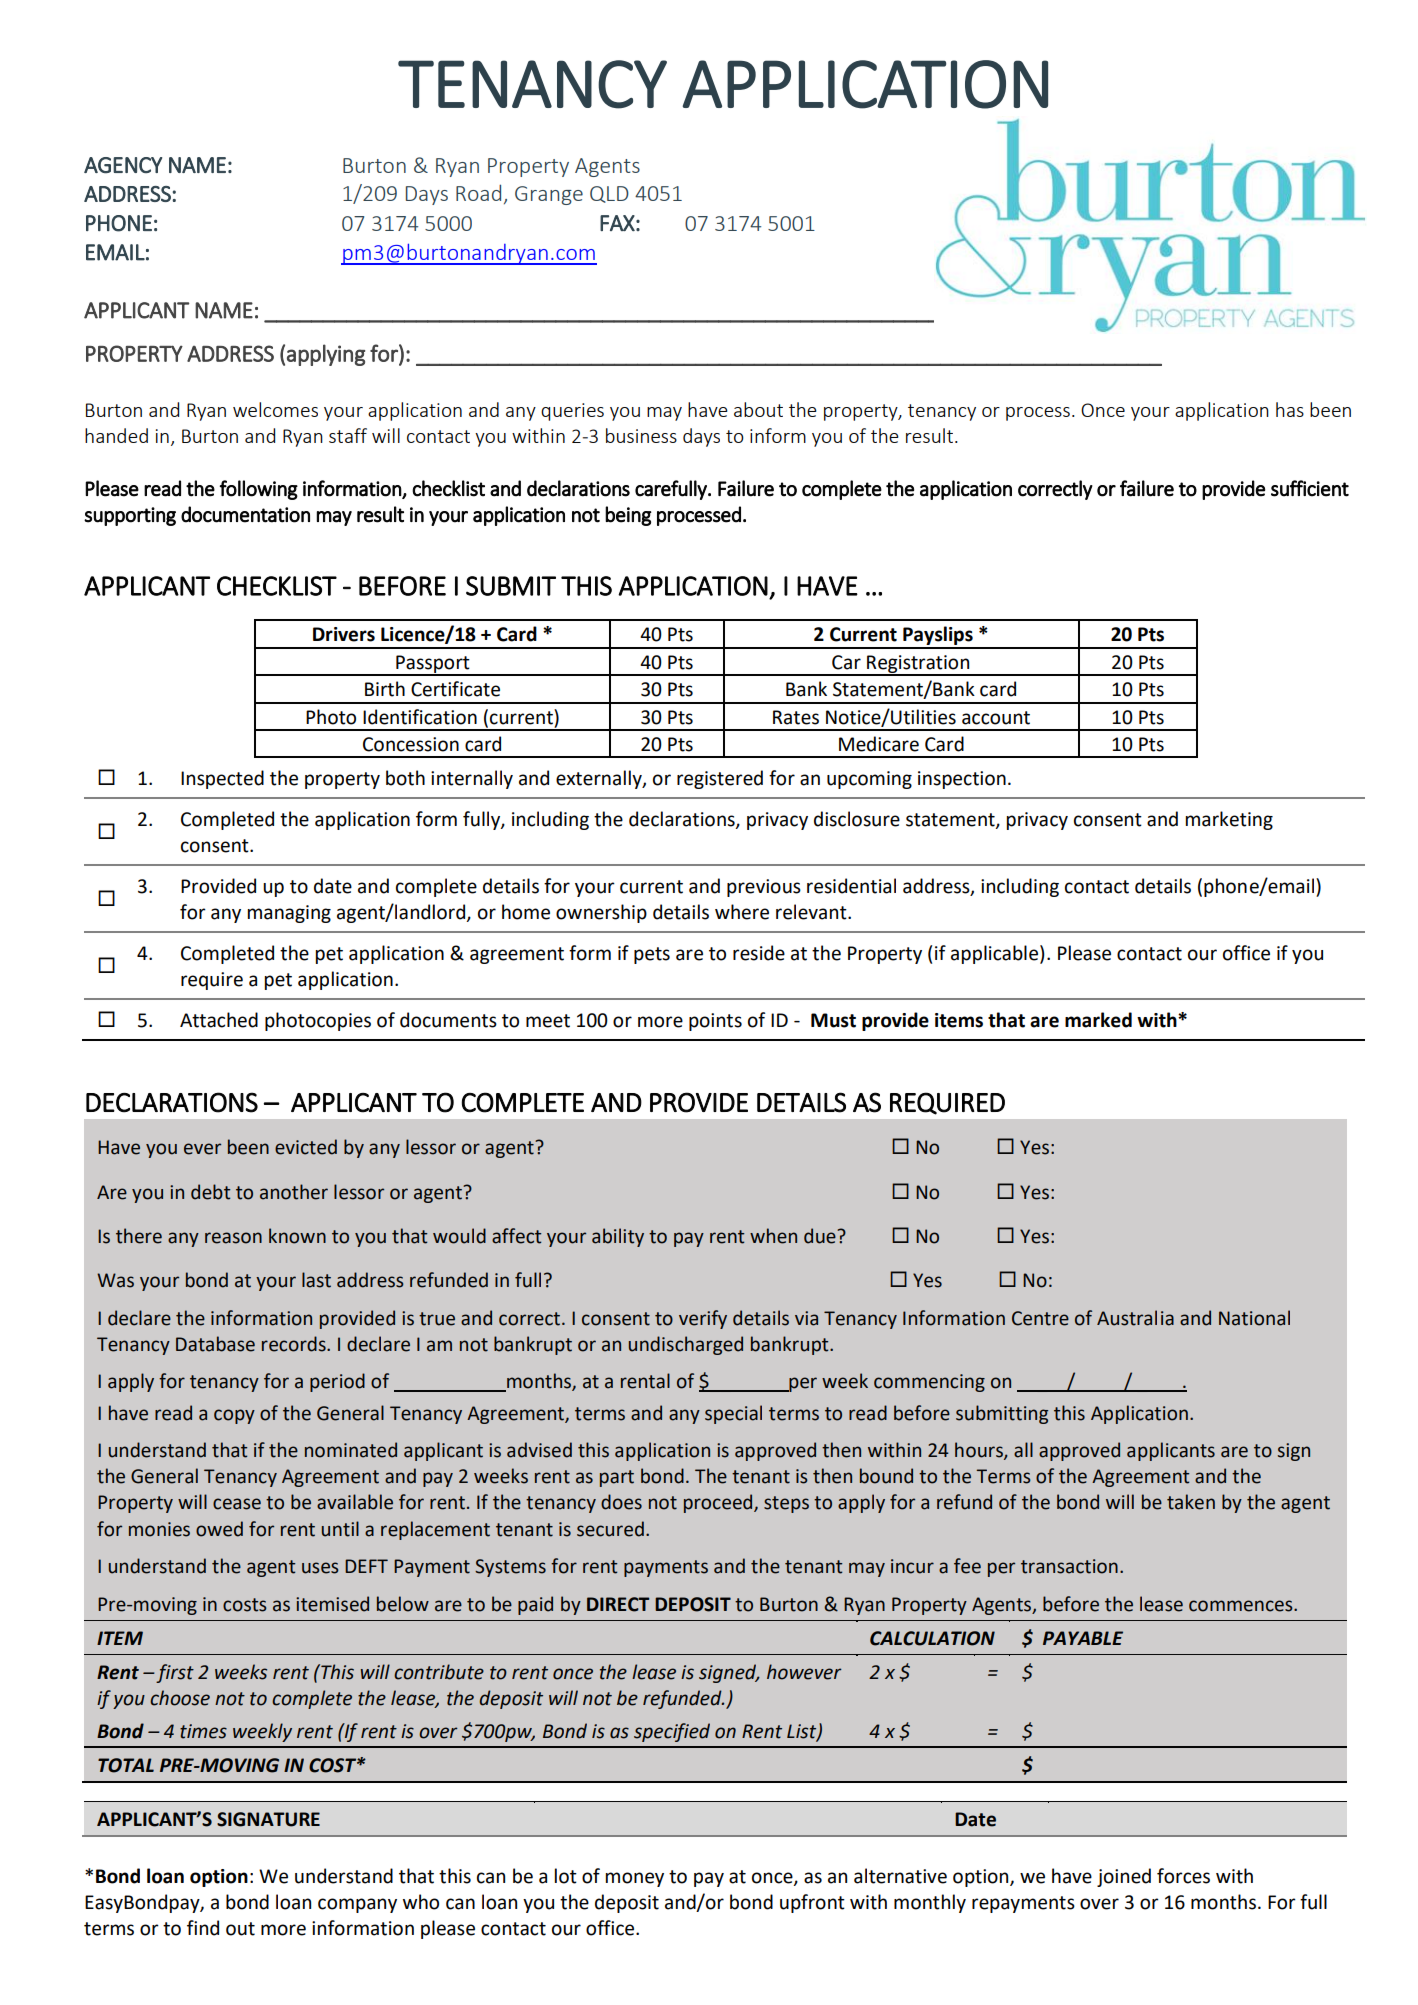 The height and width of the image is (2005, 1418). I want to click on has, so click(1290, 409).
